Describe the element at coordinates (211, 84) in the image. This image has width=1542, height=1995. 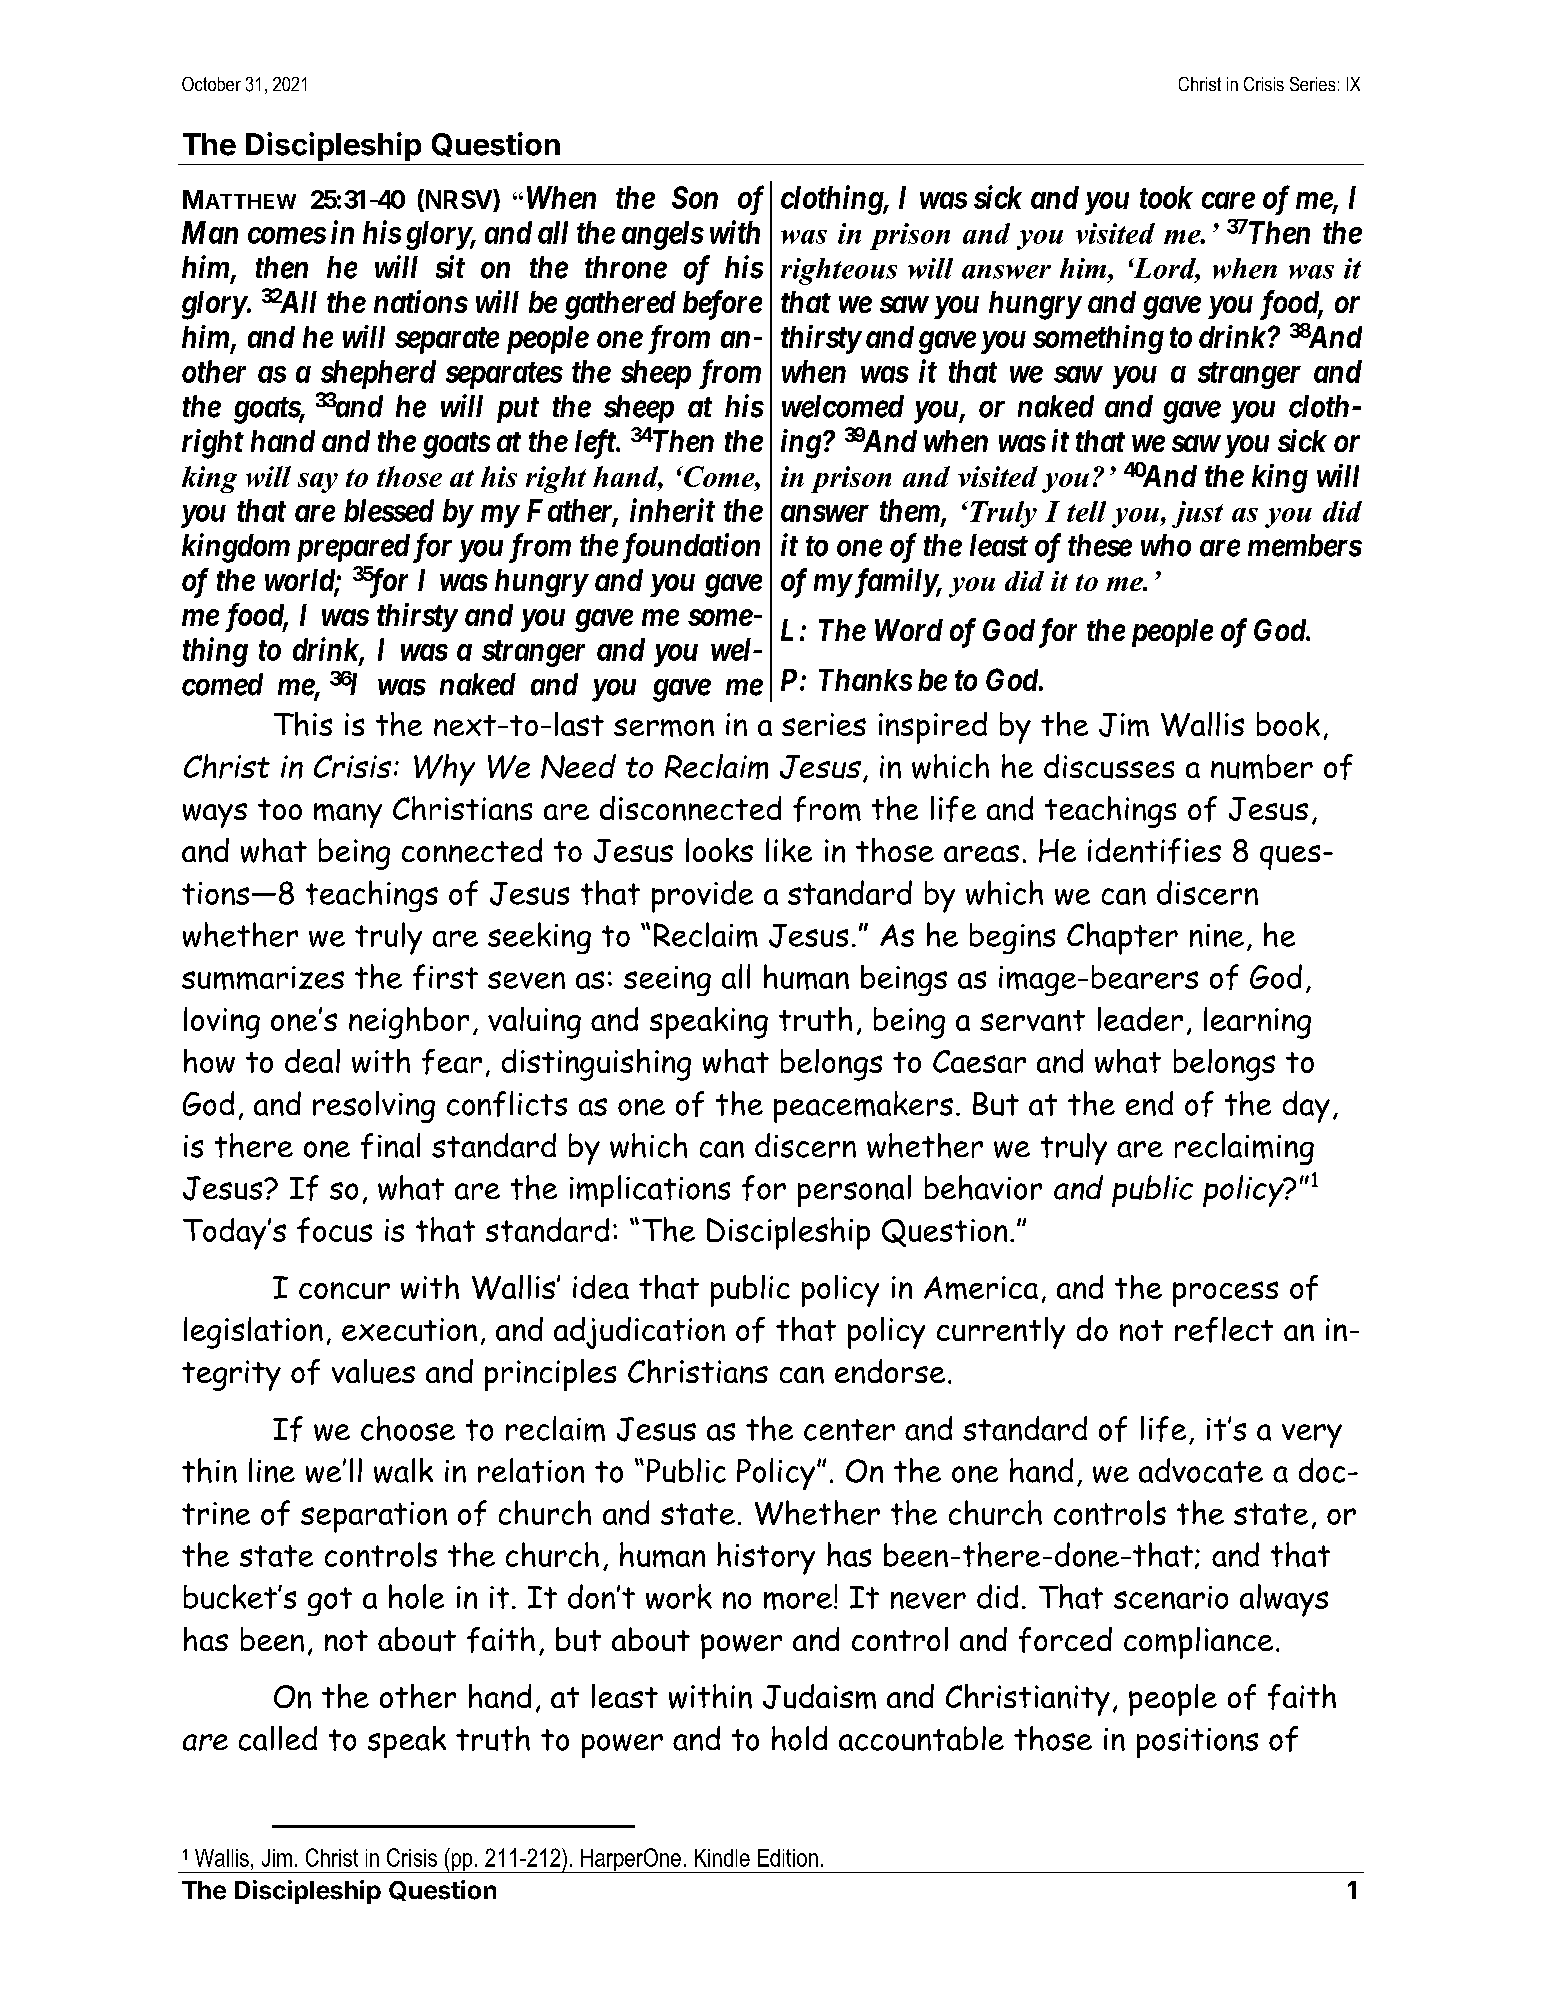
I see `October` at that location.
